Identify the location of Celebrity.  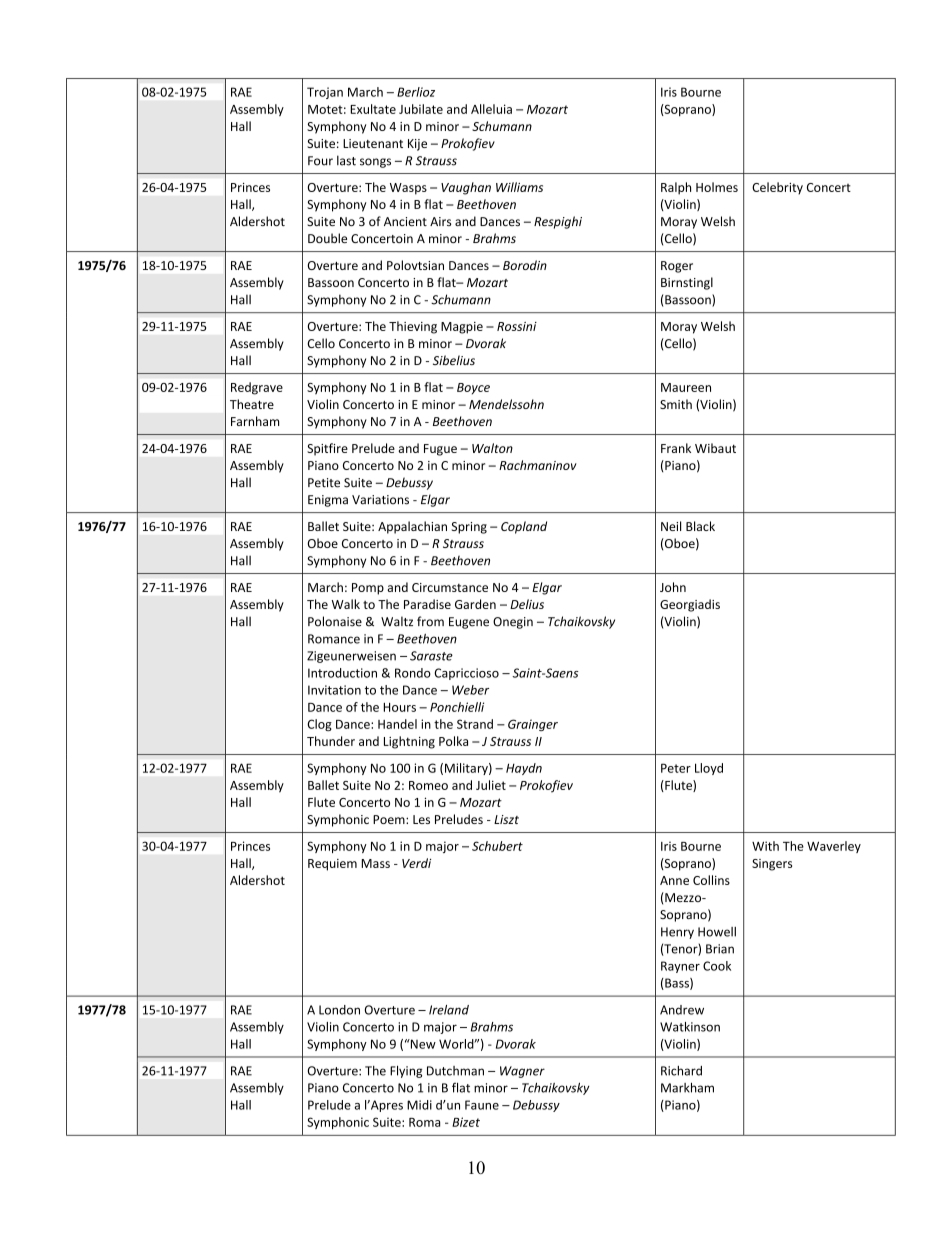
(777, 188).
